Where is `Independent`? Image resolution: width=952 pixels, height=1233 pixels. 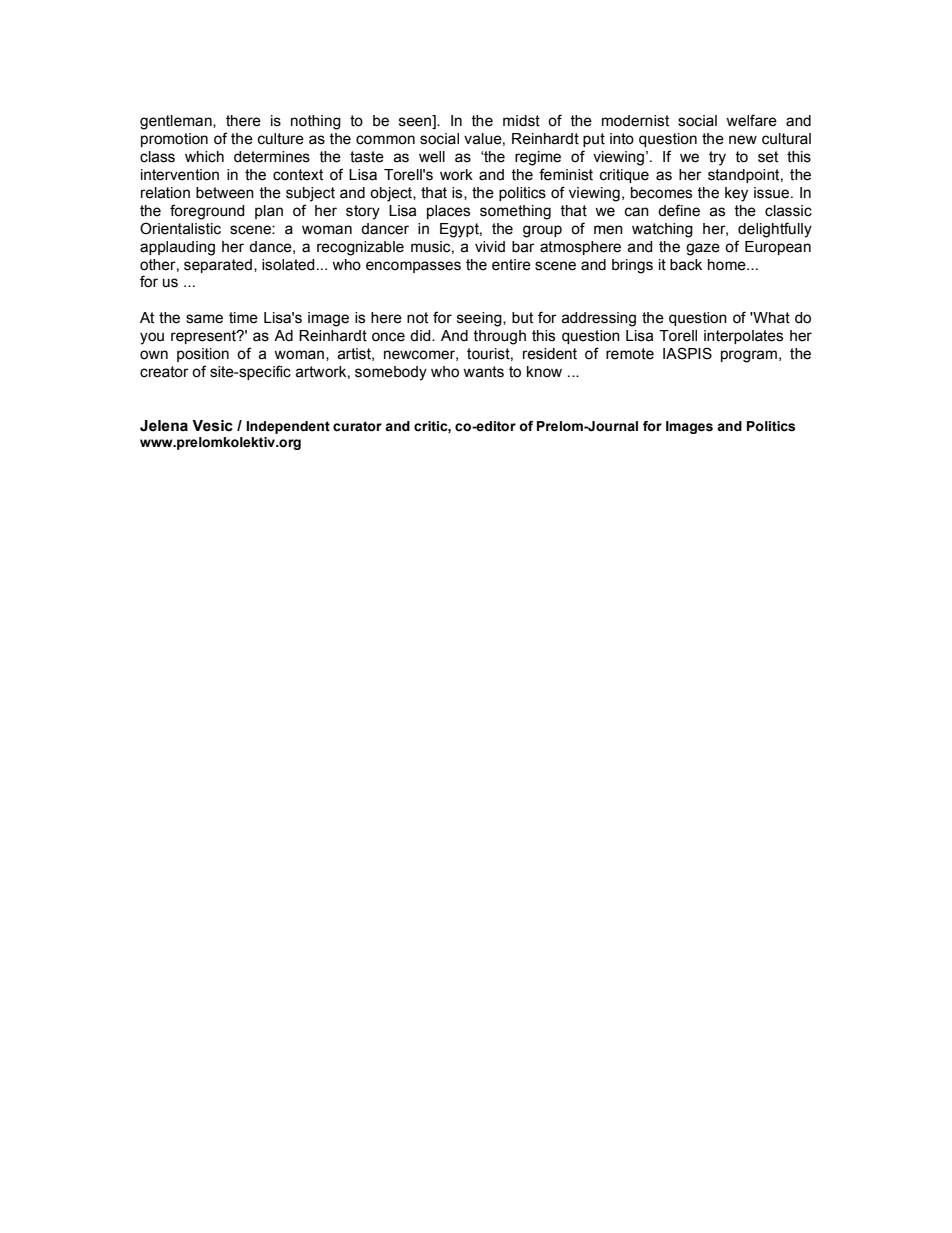 Independent is located at coordinates (288, 427).
